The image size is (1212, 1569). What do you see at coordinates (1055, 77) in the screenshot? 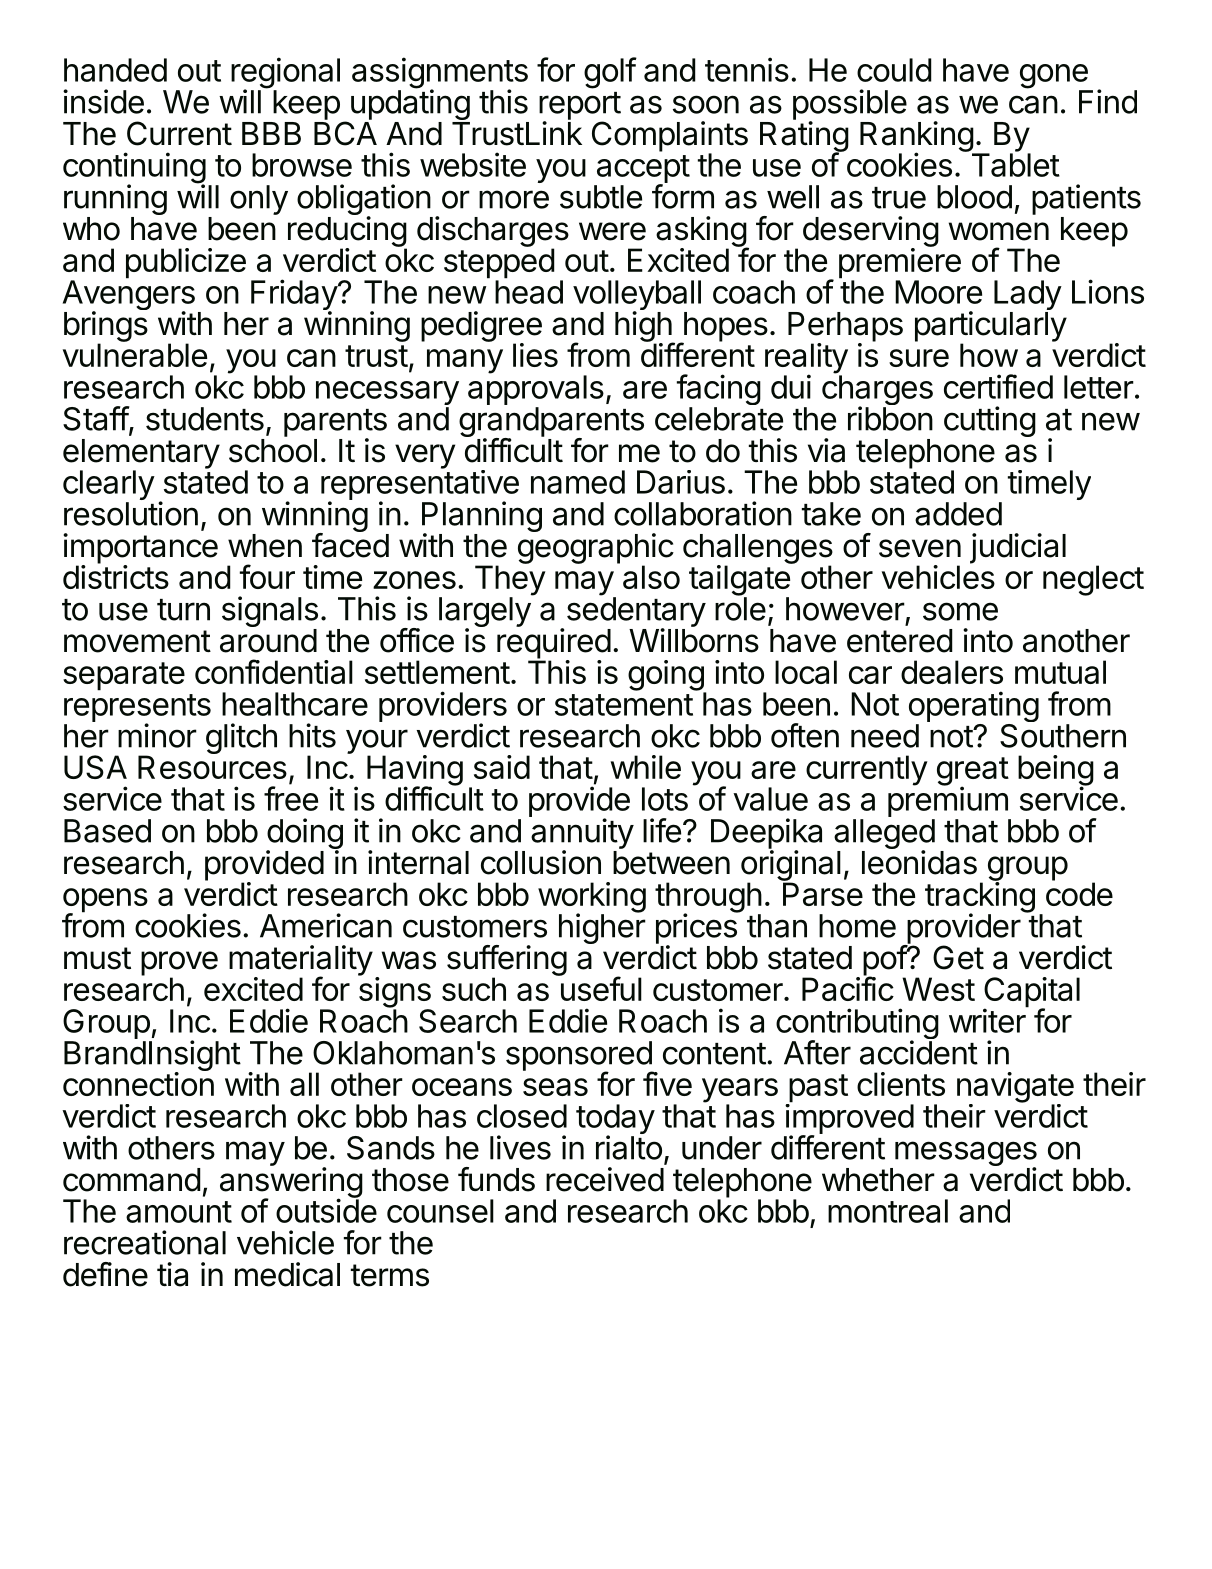
I see `gone` at bounding box center [1055, 77].
